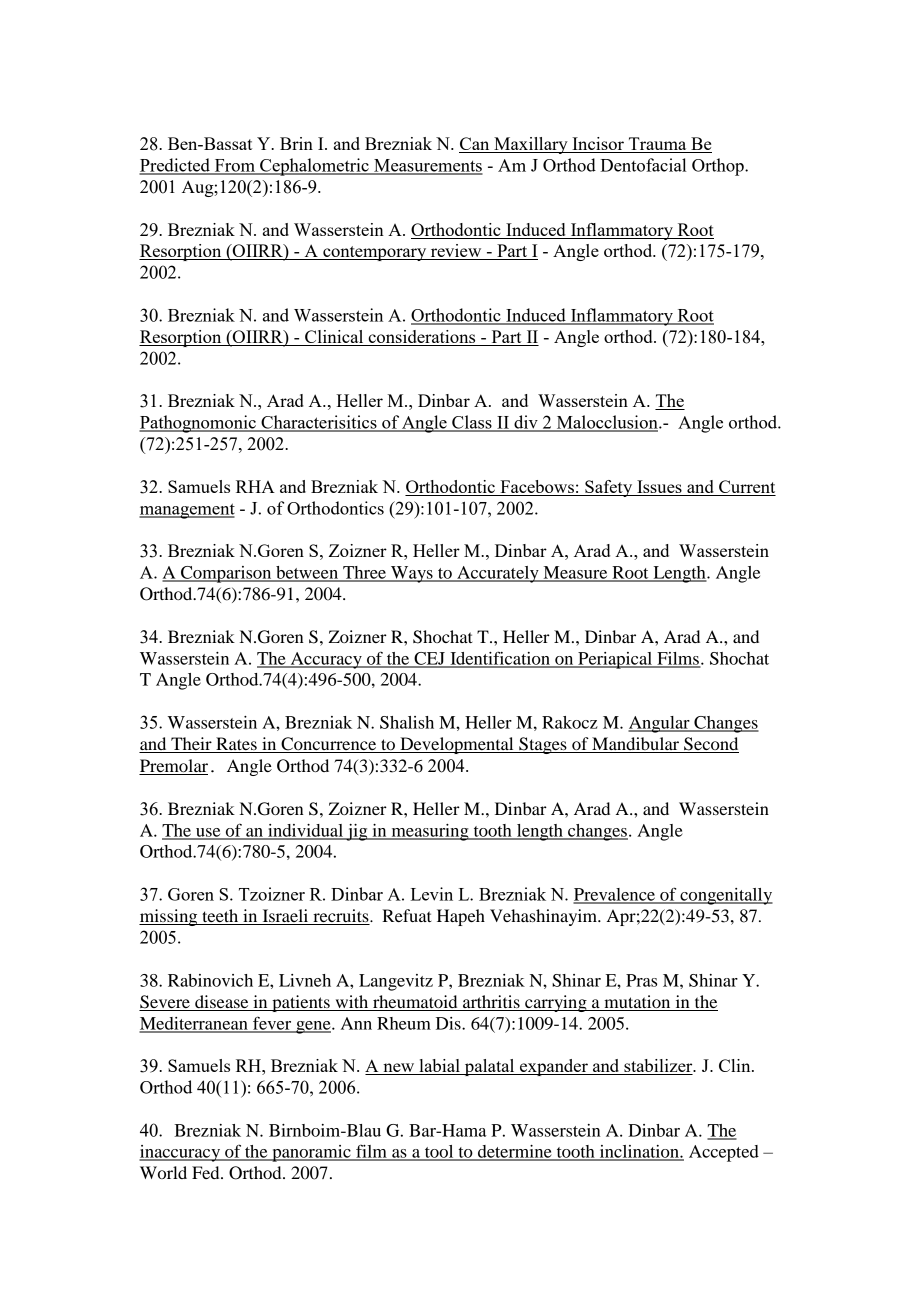  I want to click on Rates, so click(236, 745).
